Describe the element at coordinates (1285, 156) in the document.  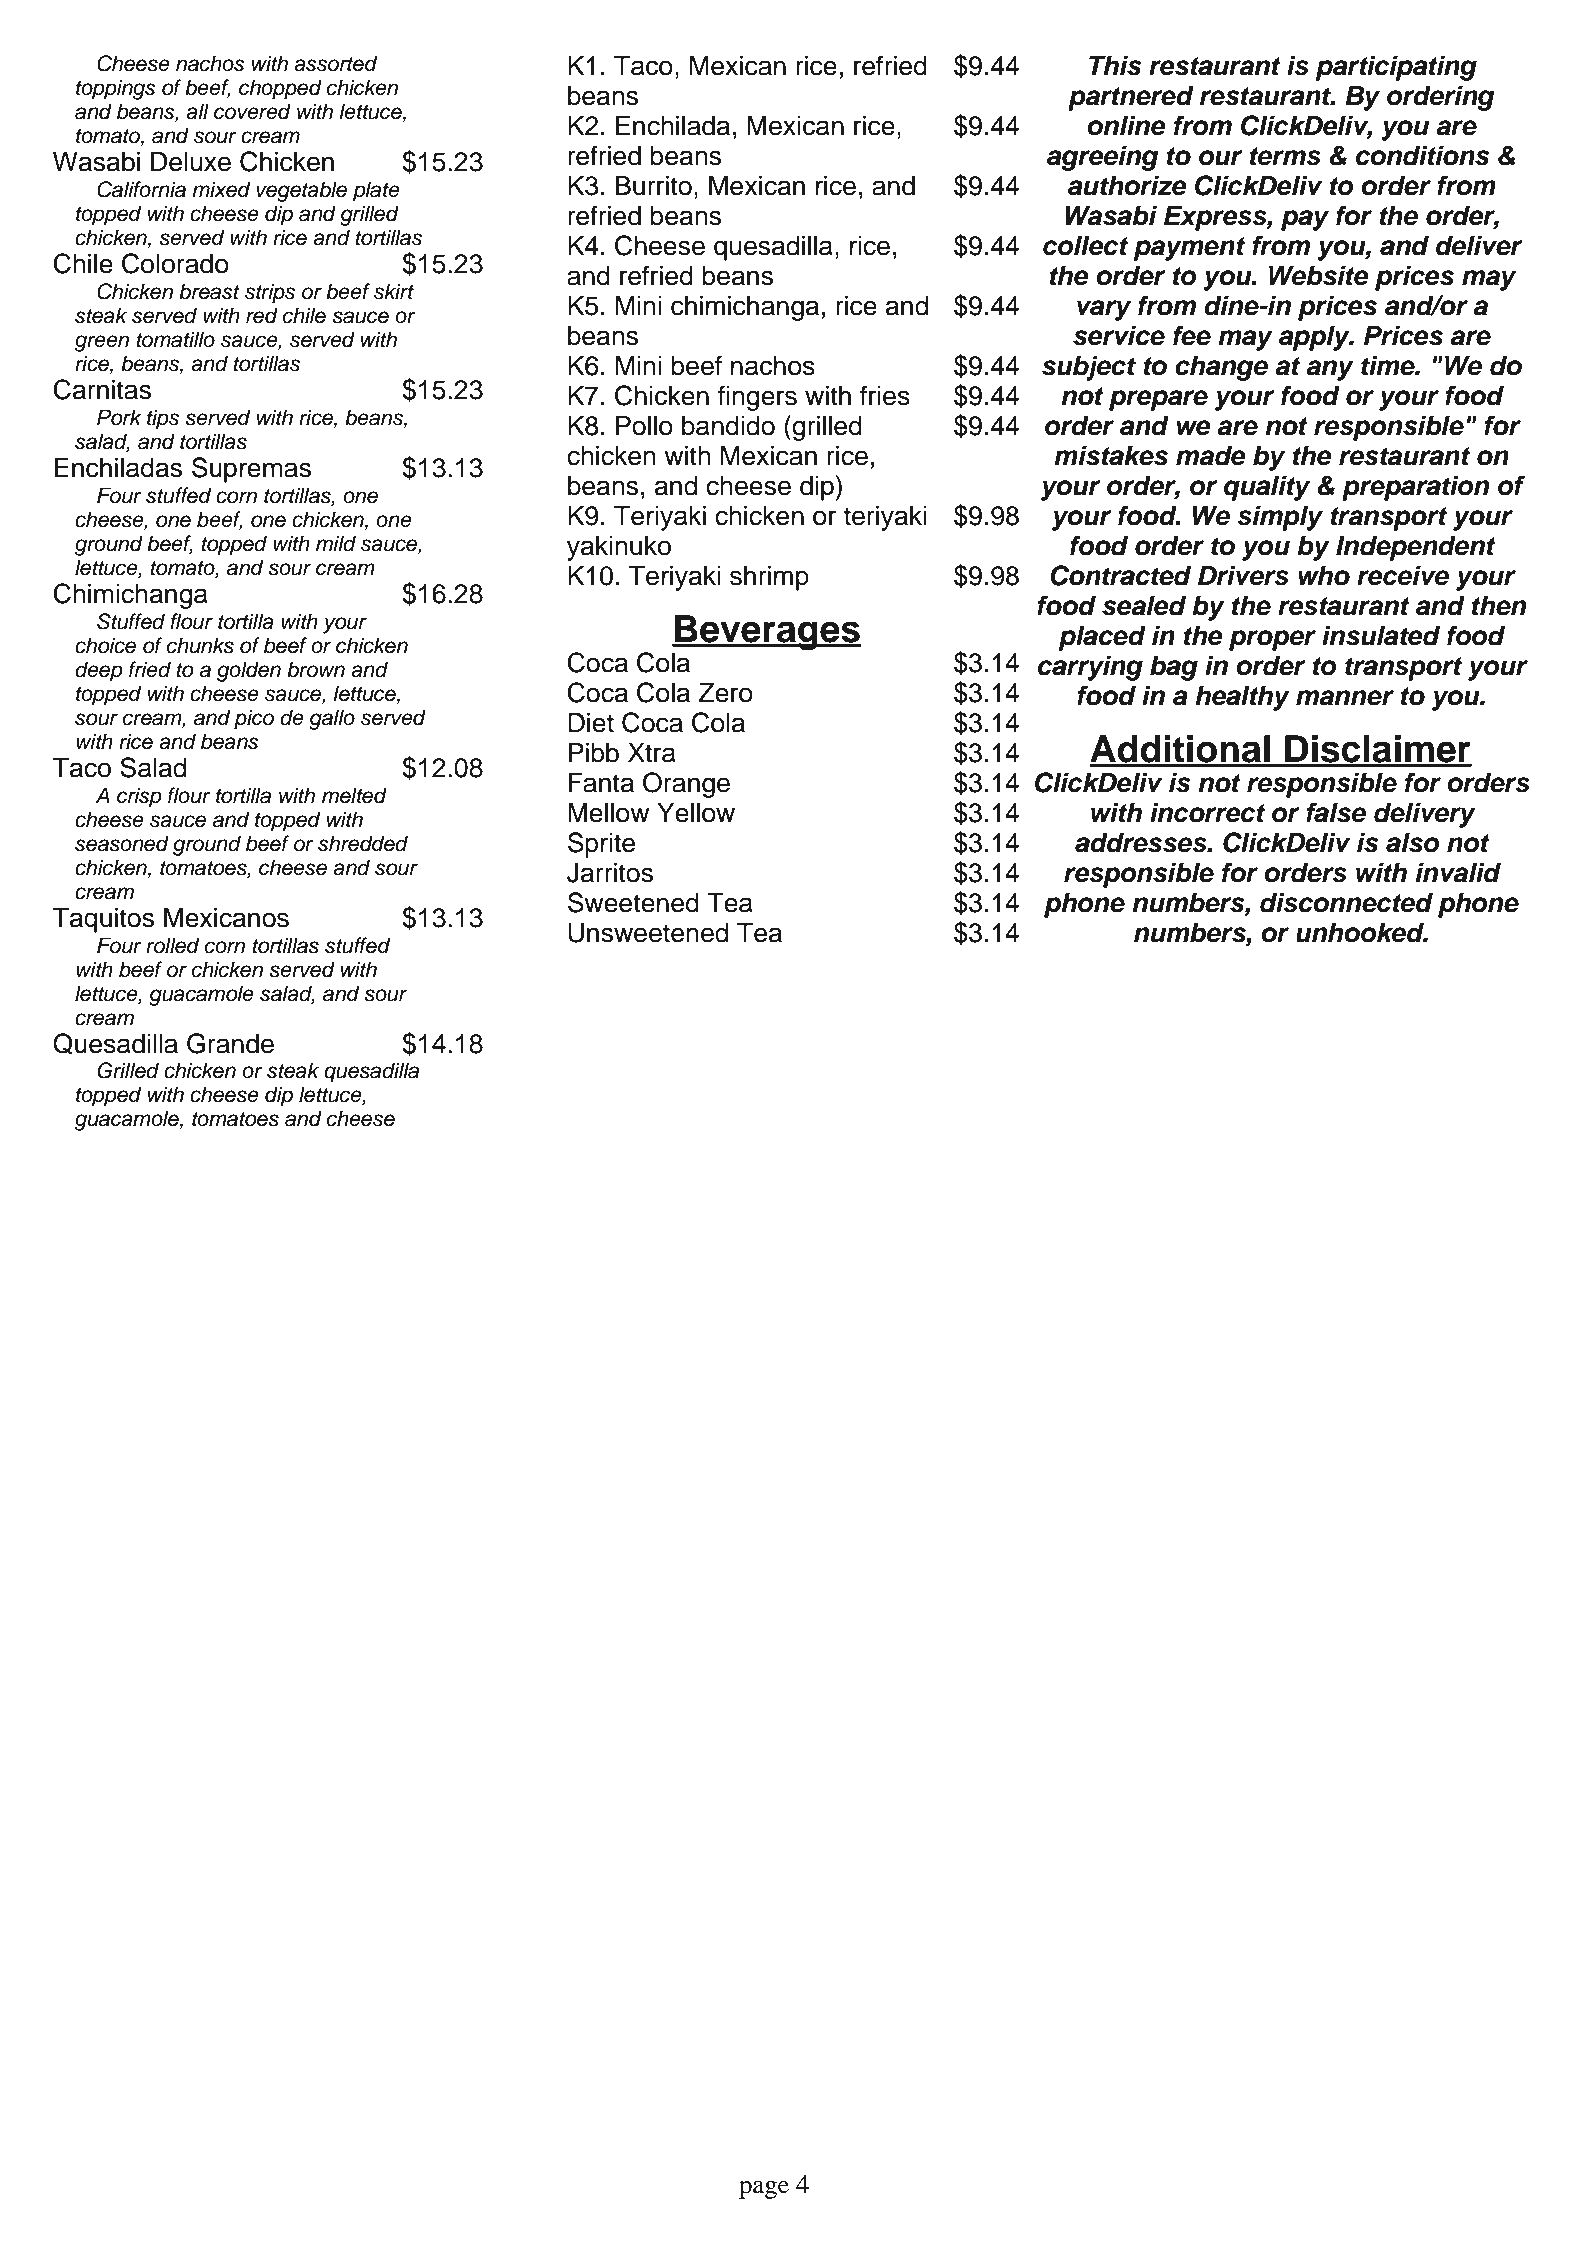
I see `terms` at that location.
